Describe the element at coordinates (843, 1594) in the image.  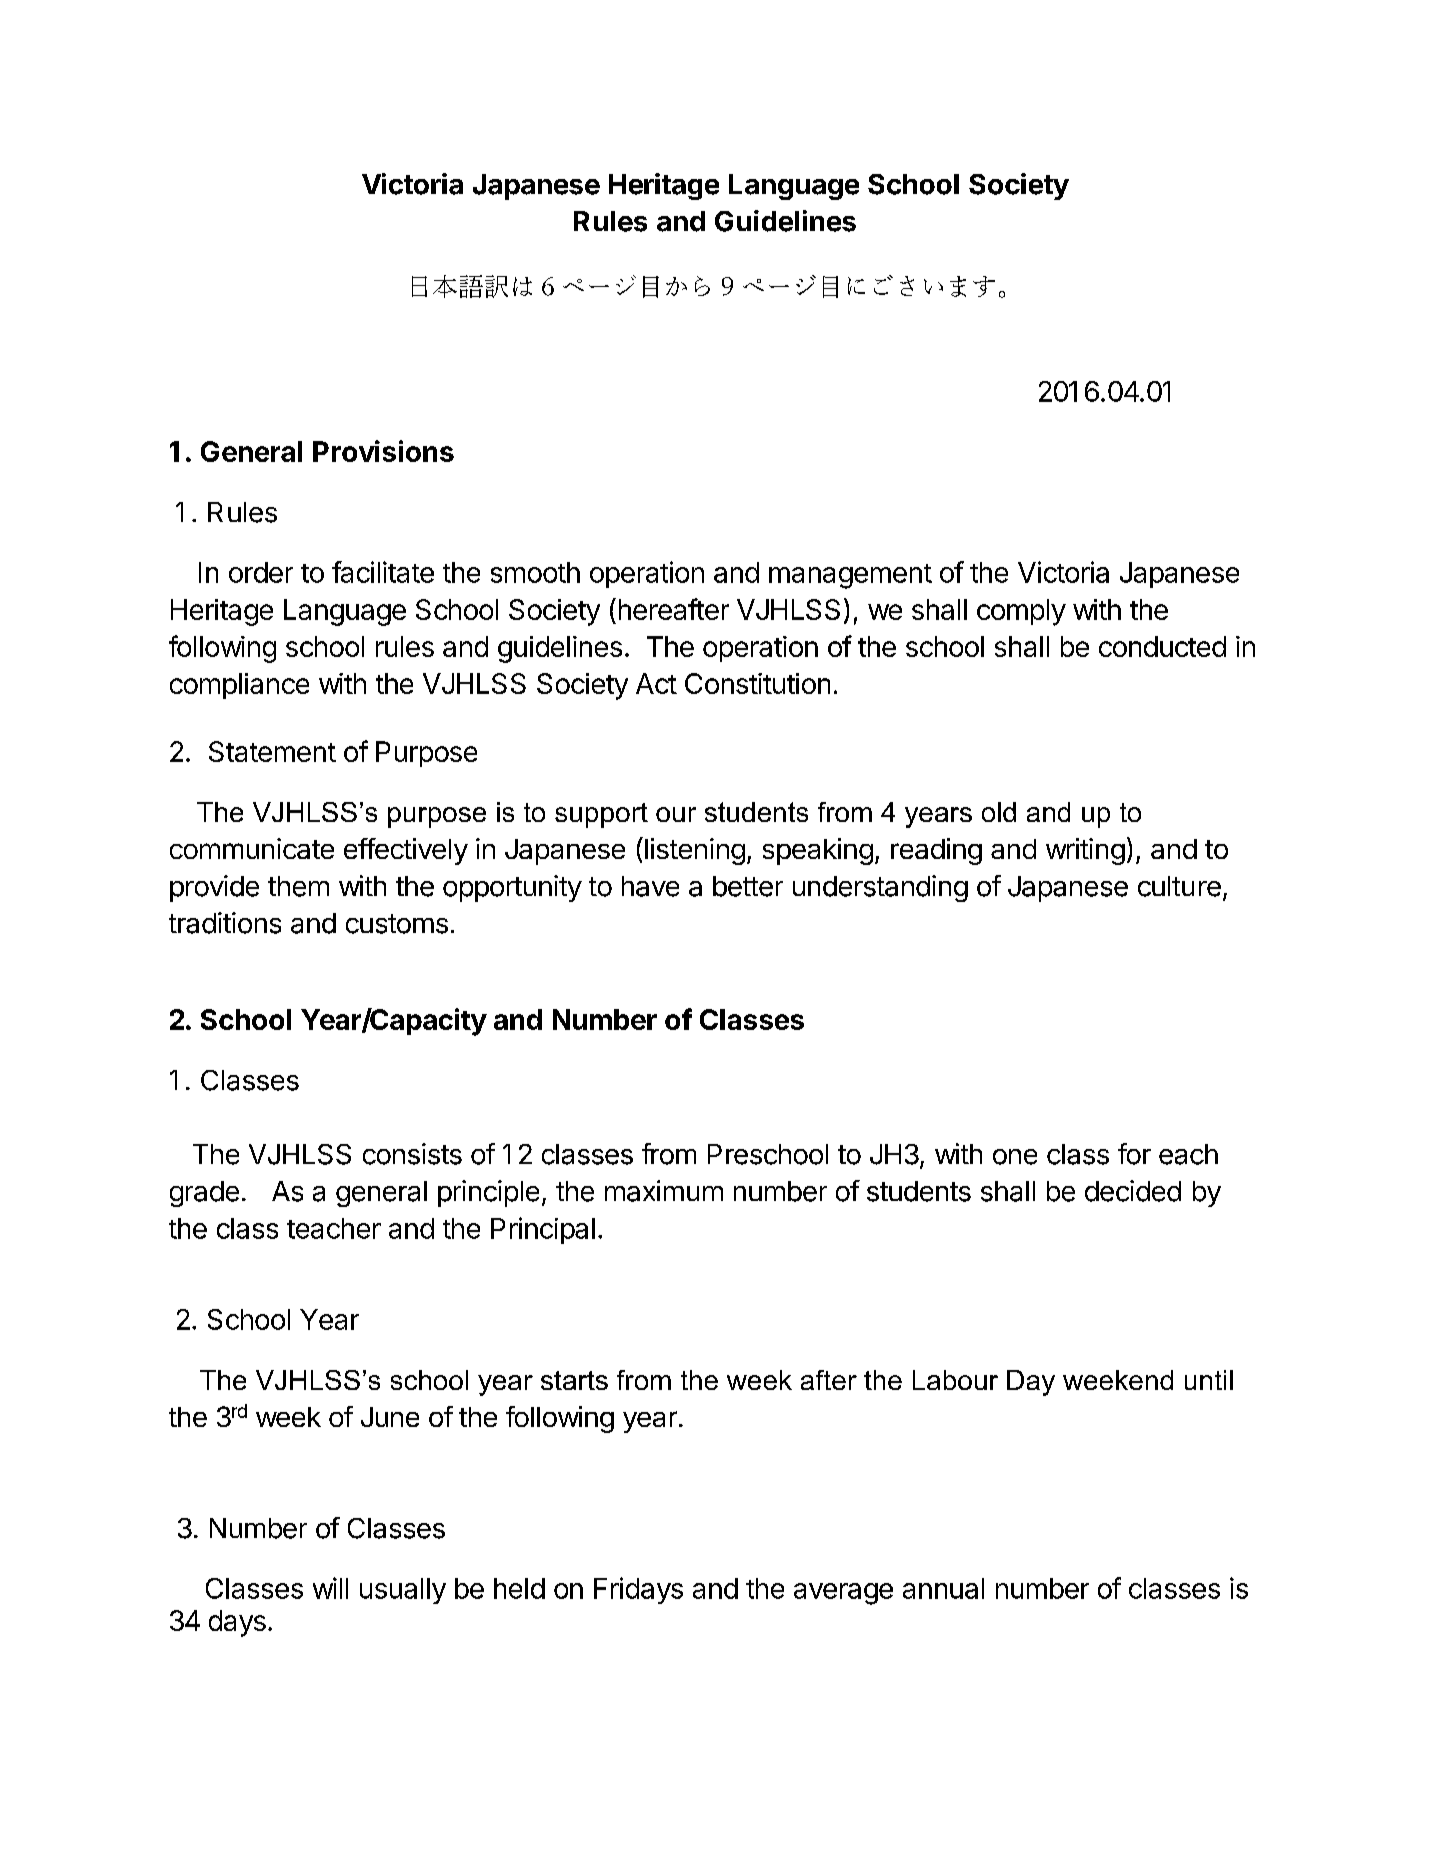
I see `average` at that location.
